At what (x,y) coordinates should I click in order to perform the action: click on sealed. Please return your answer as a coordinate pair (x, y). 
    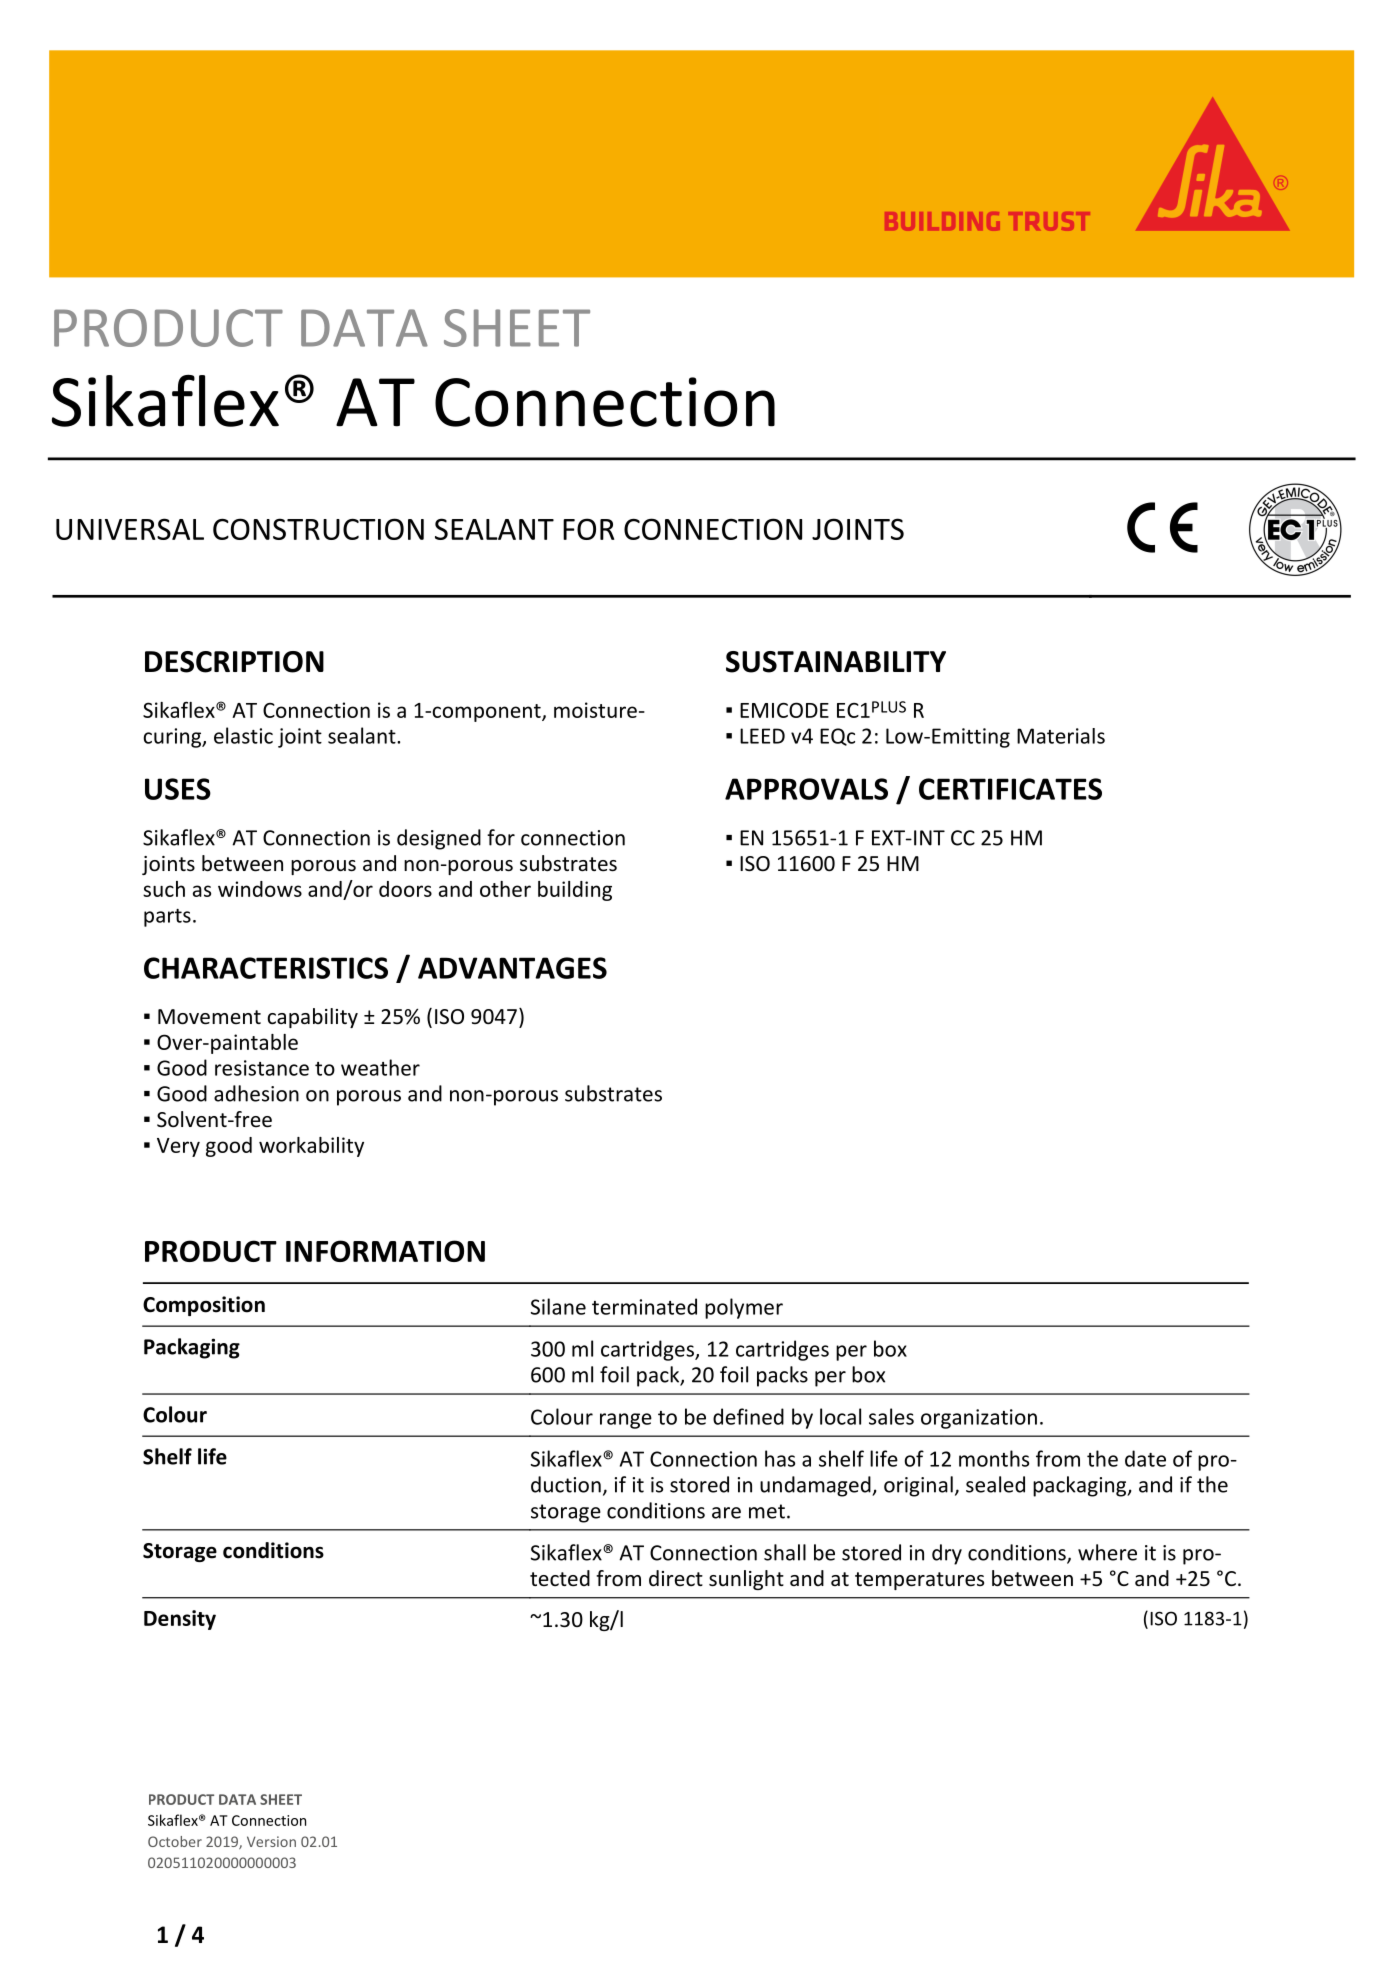
    Looking at the image, I should click on (995, 1484).
